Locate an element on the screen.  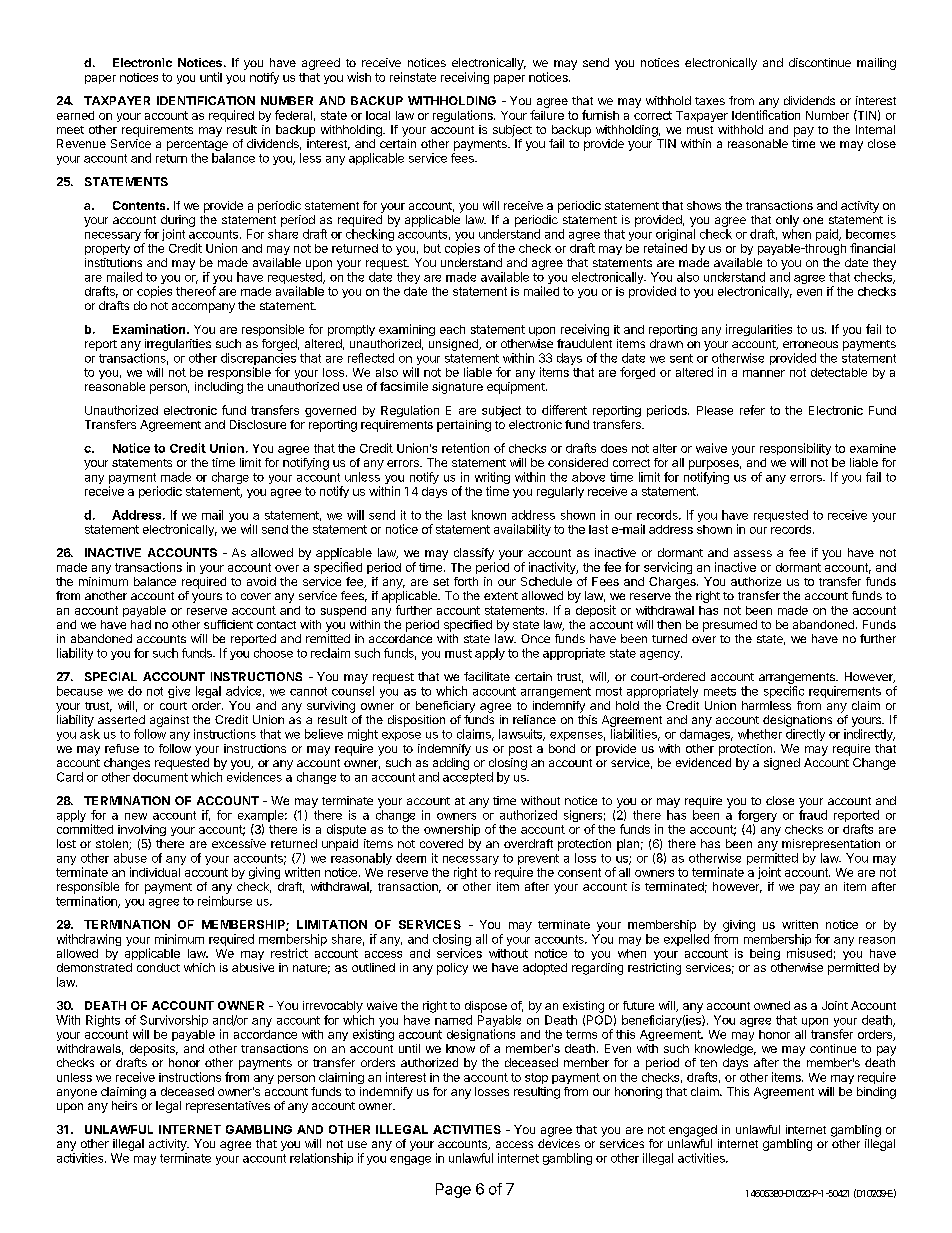
percentage is located at coordinates (197, 145).
